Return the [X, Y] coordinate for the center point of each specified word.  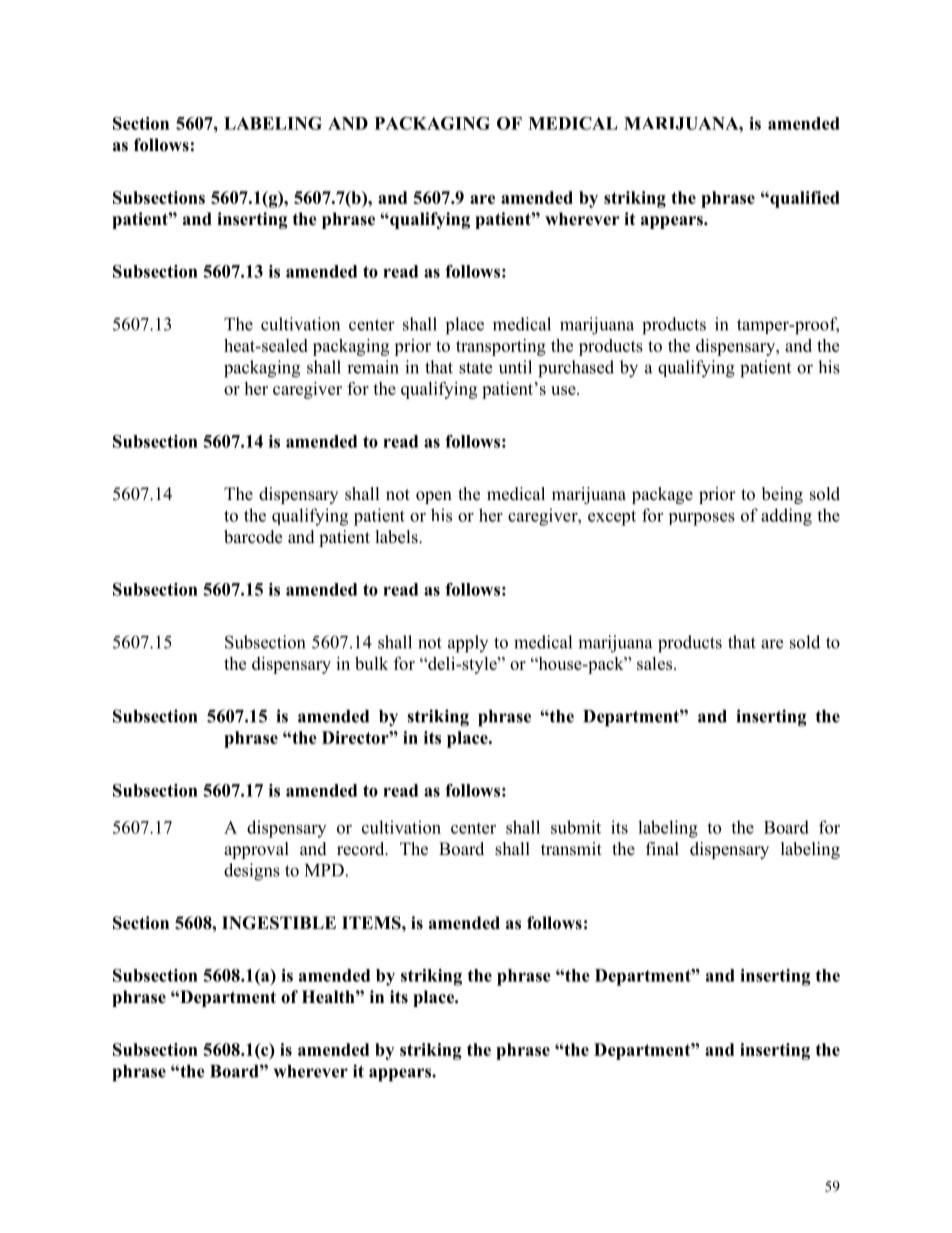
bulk [371, 663]
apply [468, 644]
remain [373, 367]
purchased [576, 369]
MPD [324, 870]
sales [656, 663]
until [515, 367]
